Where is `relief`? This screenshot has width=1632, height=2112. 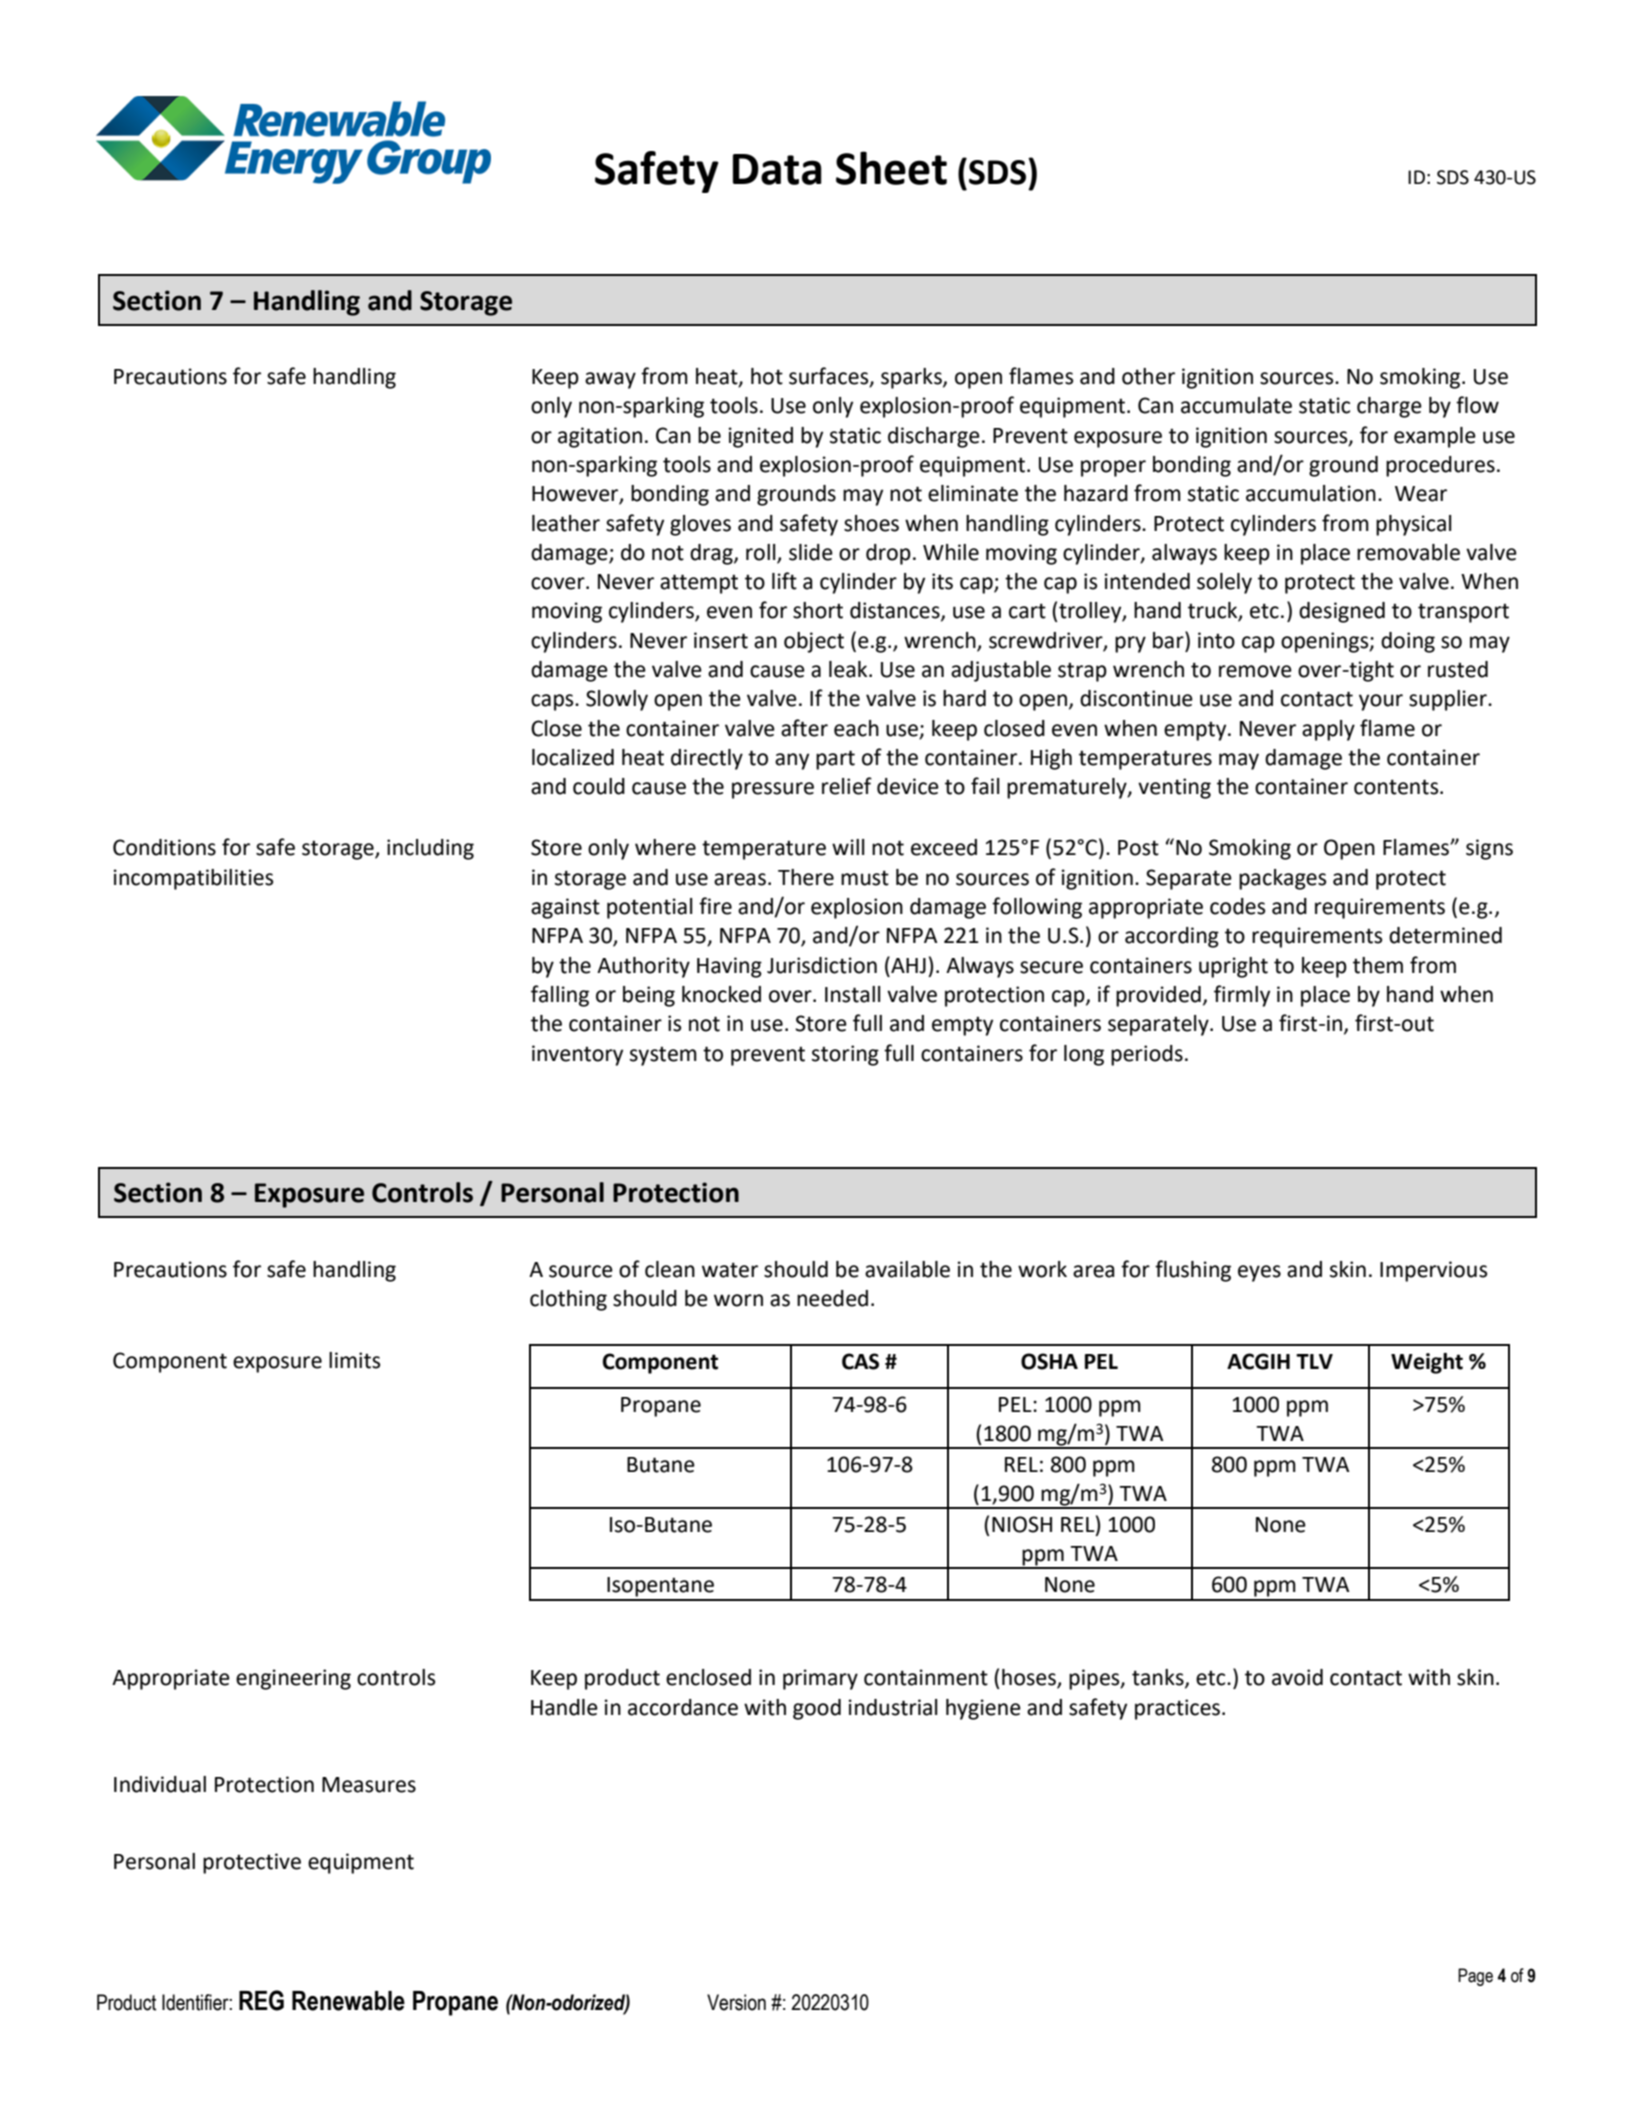
relief is located at coordinates (847, 786).
